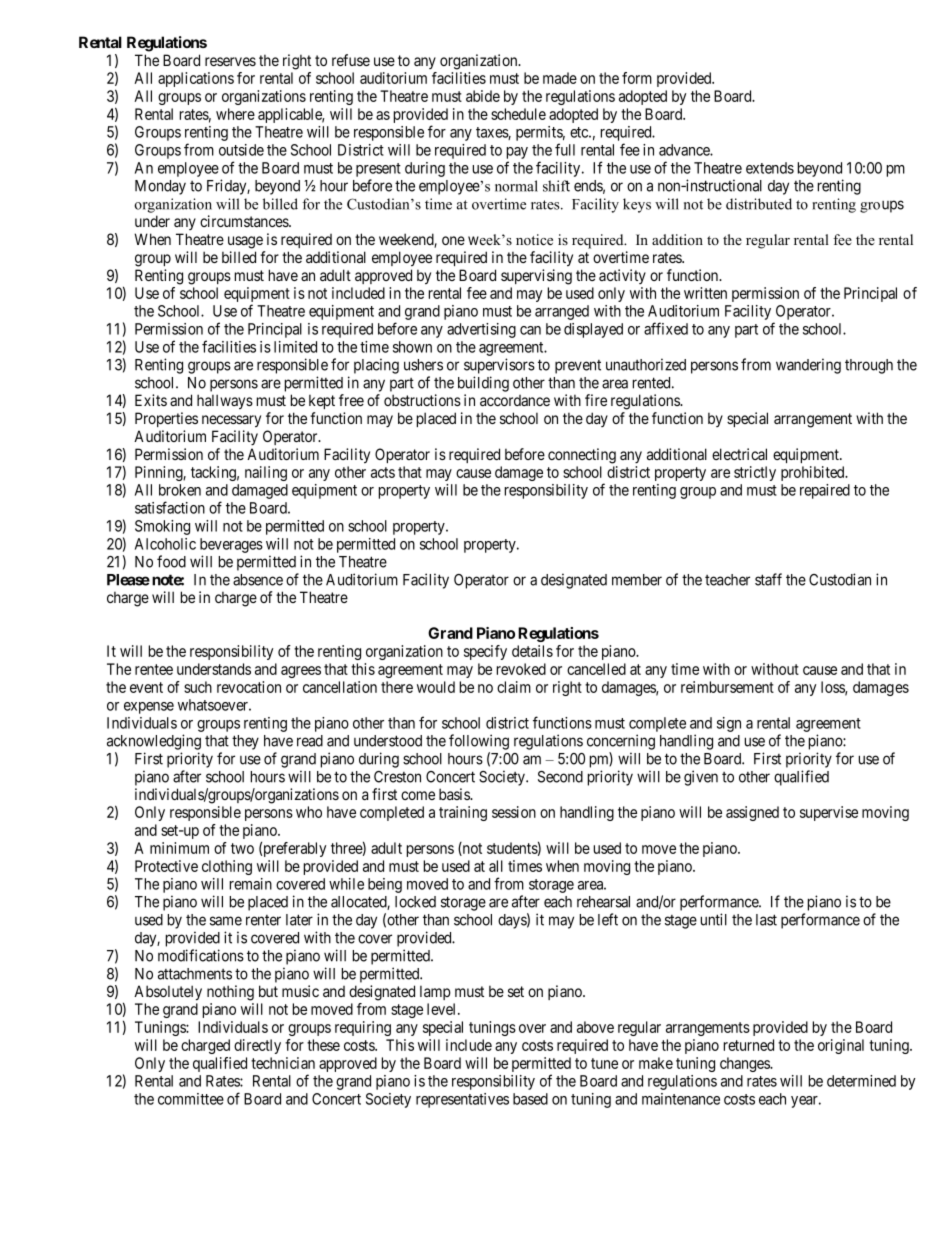 This image has height=1233, width=952. What do you see at coordinates (530, 1099) in the image?
I see `based` at bounding box center [530, 1099].
